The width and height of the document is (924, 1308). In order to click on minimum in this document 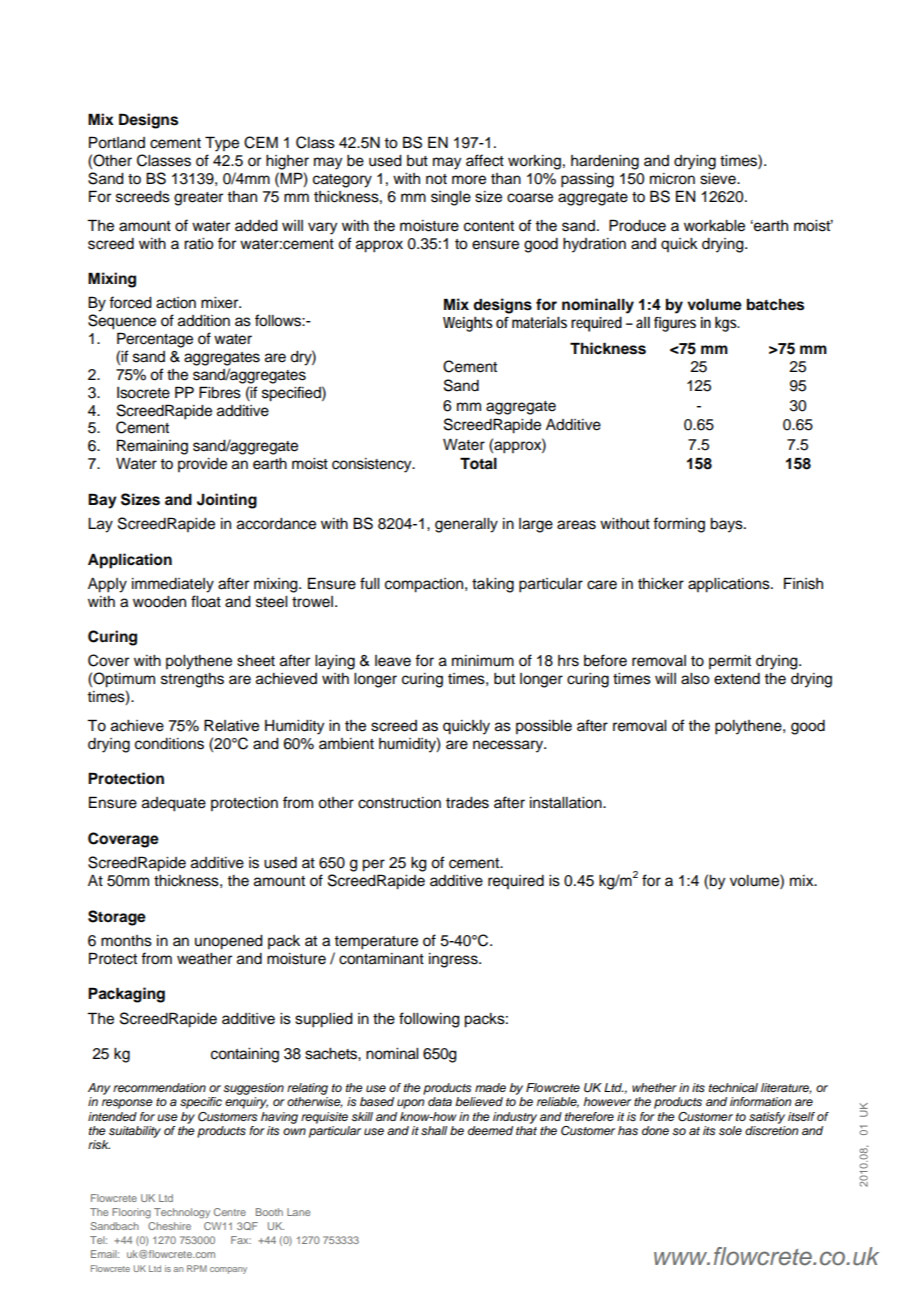, I will do `click(483, 661)`.
